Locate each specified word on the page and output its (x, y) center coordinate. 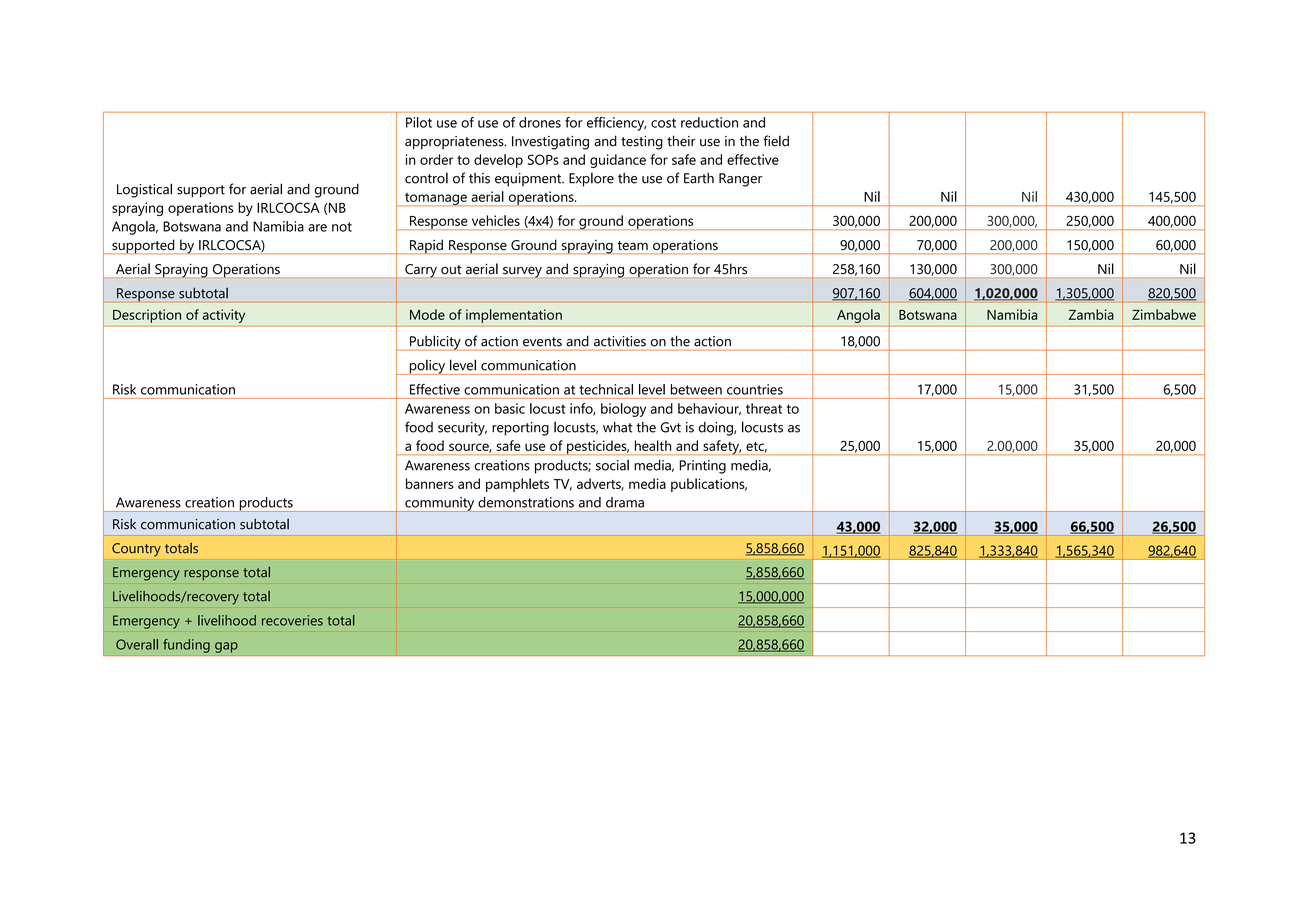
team (633, 245)
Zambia (1091, 314)
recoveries (292, 620)
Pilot (419, 122)
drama (625, 502)
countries (755, 389)
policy (427, 367)
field (776, 141)
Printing (703, 467)
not (342, 227)
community (440, 504)
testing (642, 143)
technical (606, 389)
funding (186, 646)
